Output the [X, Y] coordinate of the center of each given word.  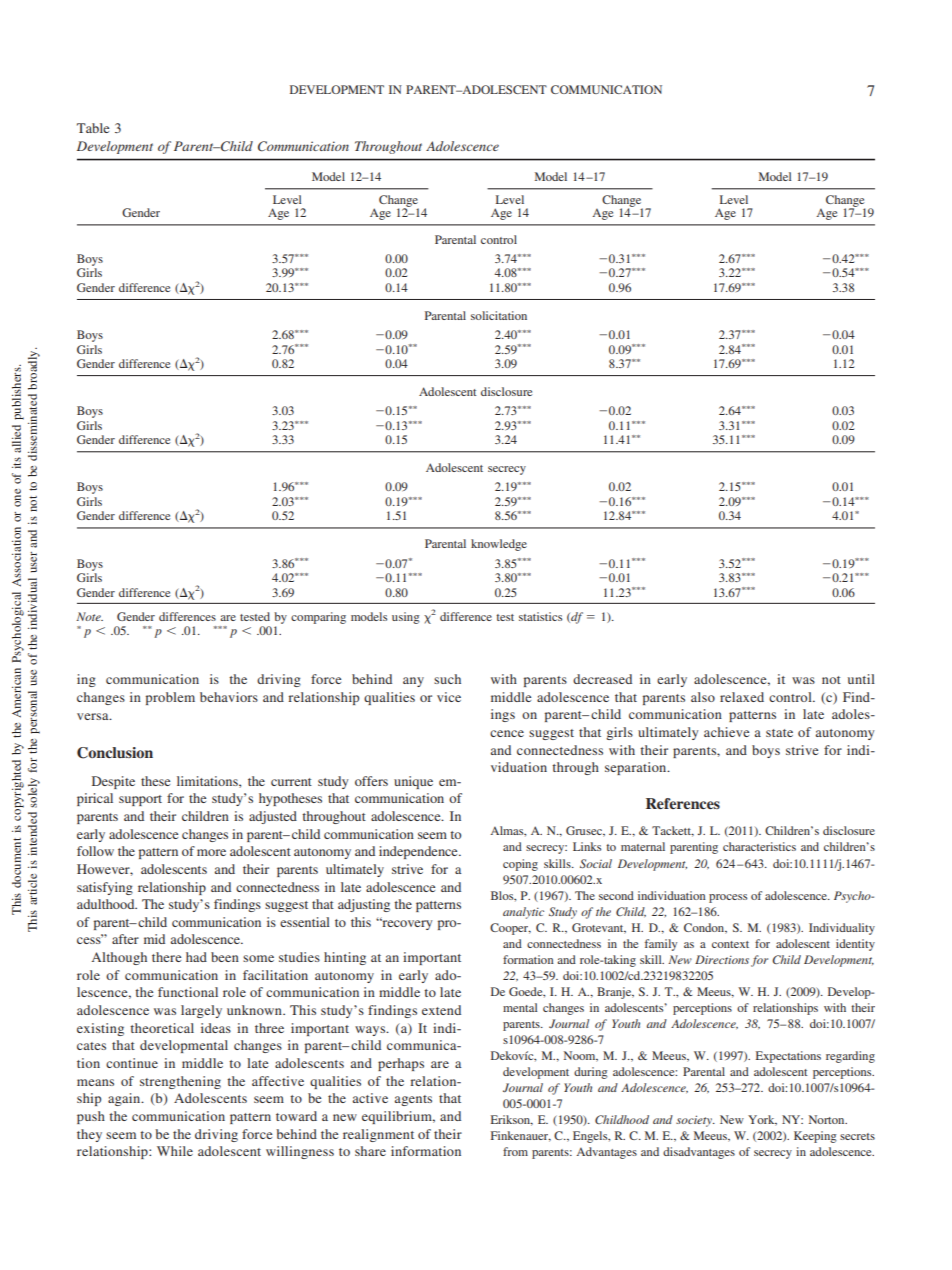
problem [170, 698]
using [406, 618]
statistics [540, 616]
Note [89, 616]
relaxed [742, 697]
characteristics [759, 846]
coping [520, 865]
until [861, 679]
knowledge [499, 545]
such [447, 679]
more [211, 852]
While [175, 1151]
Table [93, 128]
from [515, 1151]
